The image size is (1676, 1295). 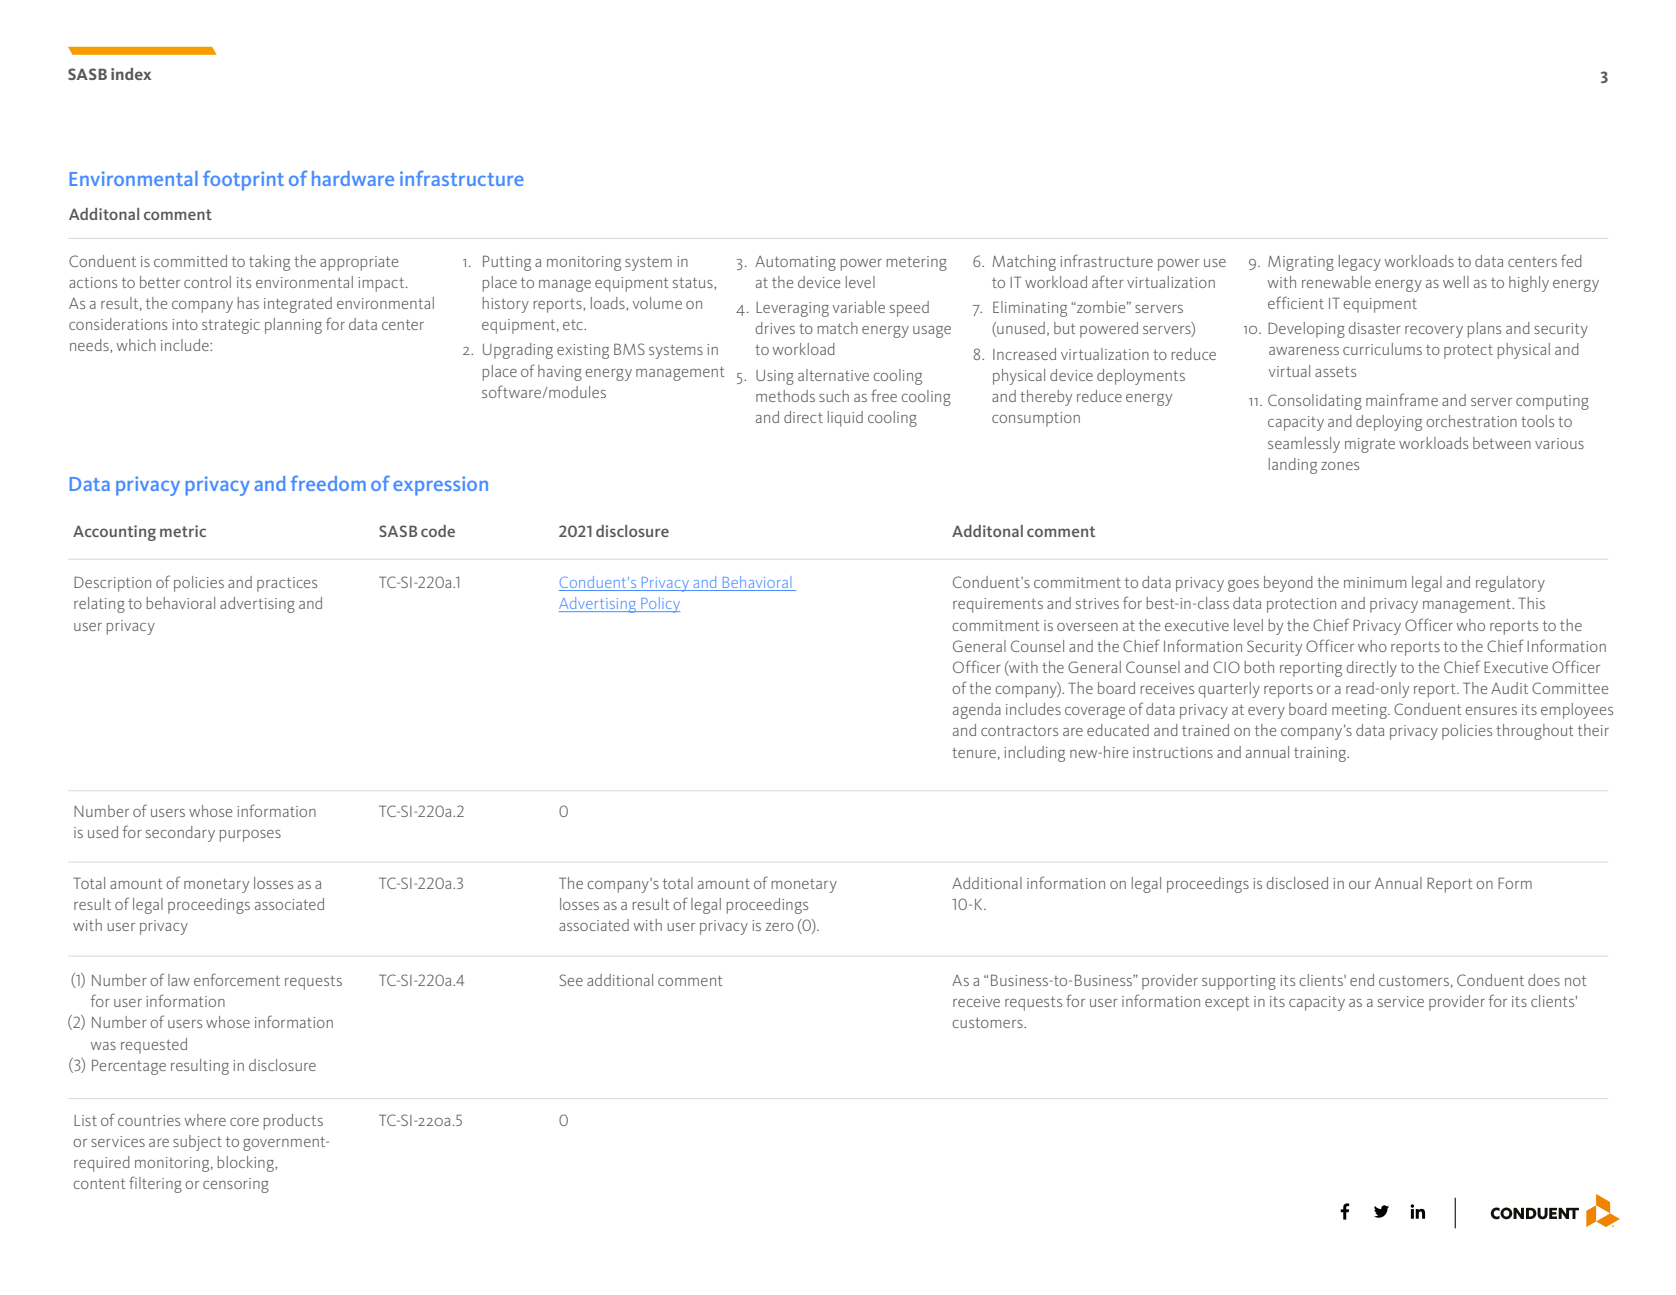 What do you see at coordinates (293, 1122) in the screenshot?
I see `products` at bounding box center [293, 1122].
